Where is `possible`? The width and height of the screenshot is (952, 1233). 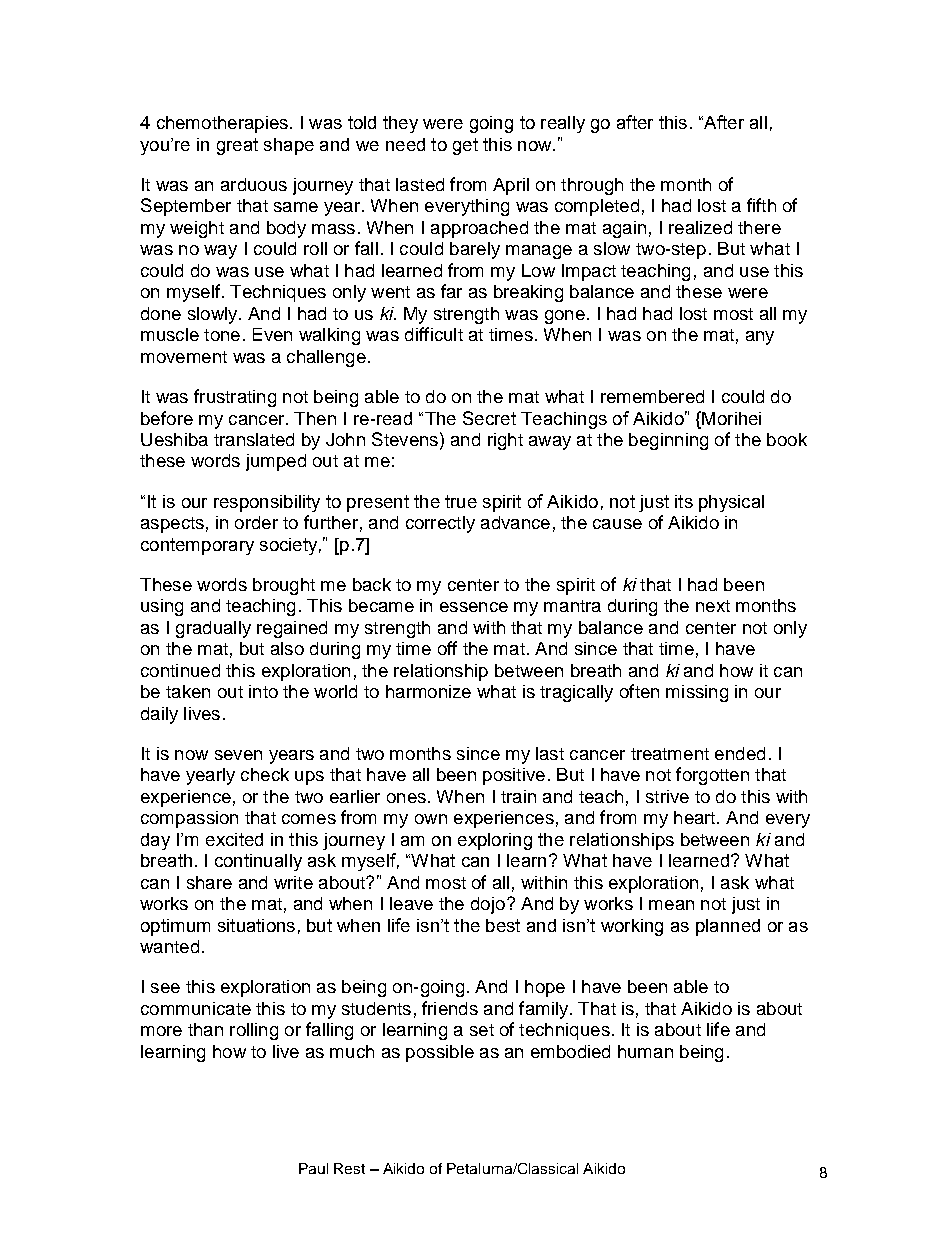
possible is located at coordinates (440, 1053).
